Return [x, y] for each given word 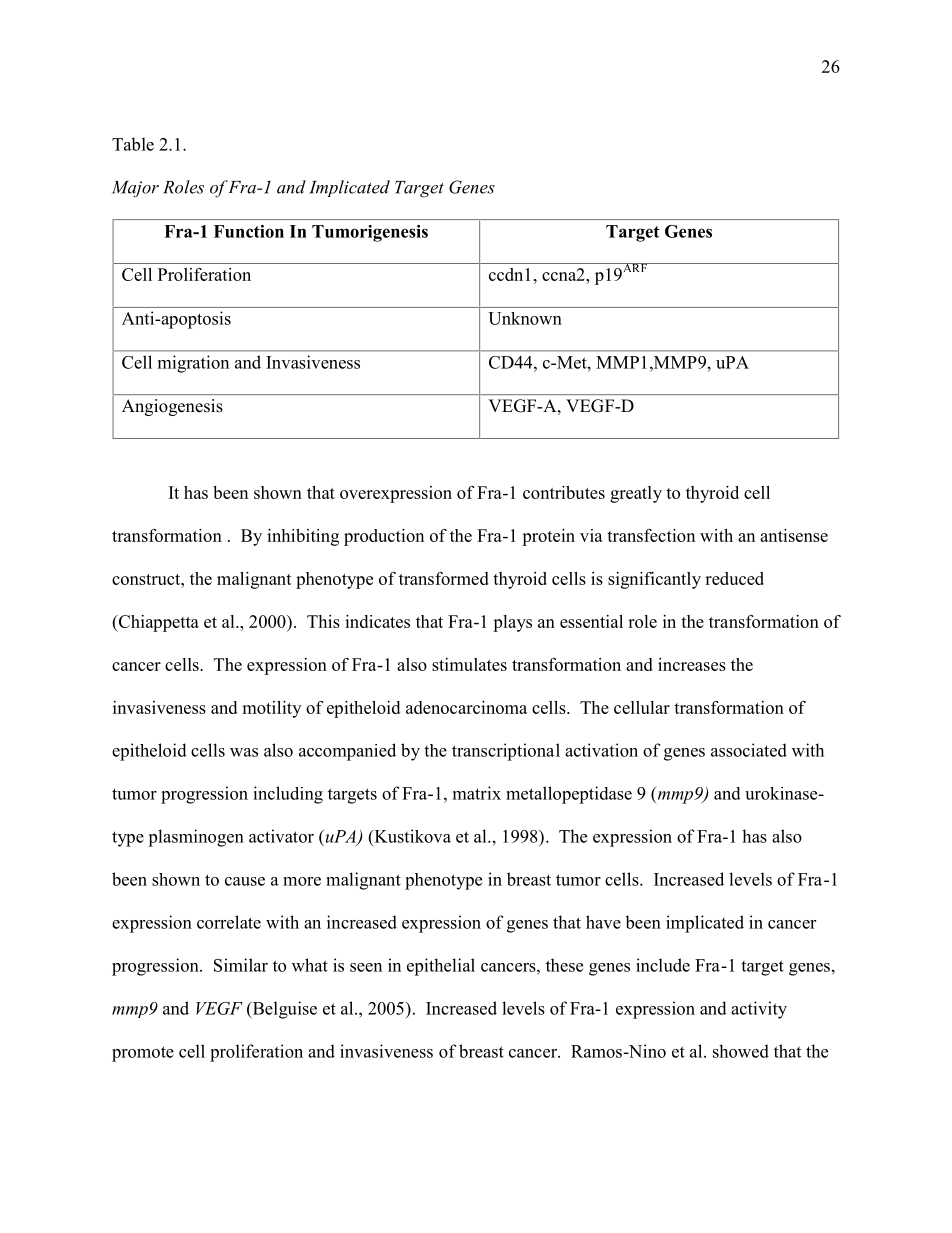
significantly [654, 580]
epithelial [441, 967]
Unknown [525, 318]
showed [741, 1051]
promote [143, 1054]
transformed [444, 578]
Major [135, 189]
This [323, 621]
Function [249, 231]
